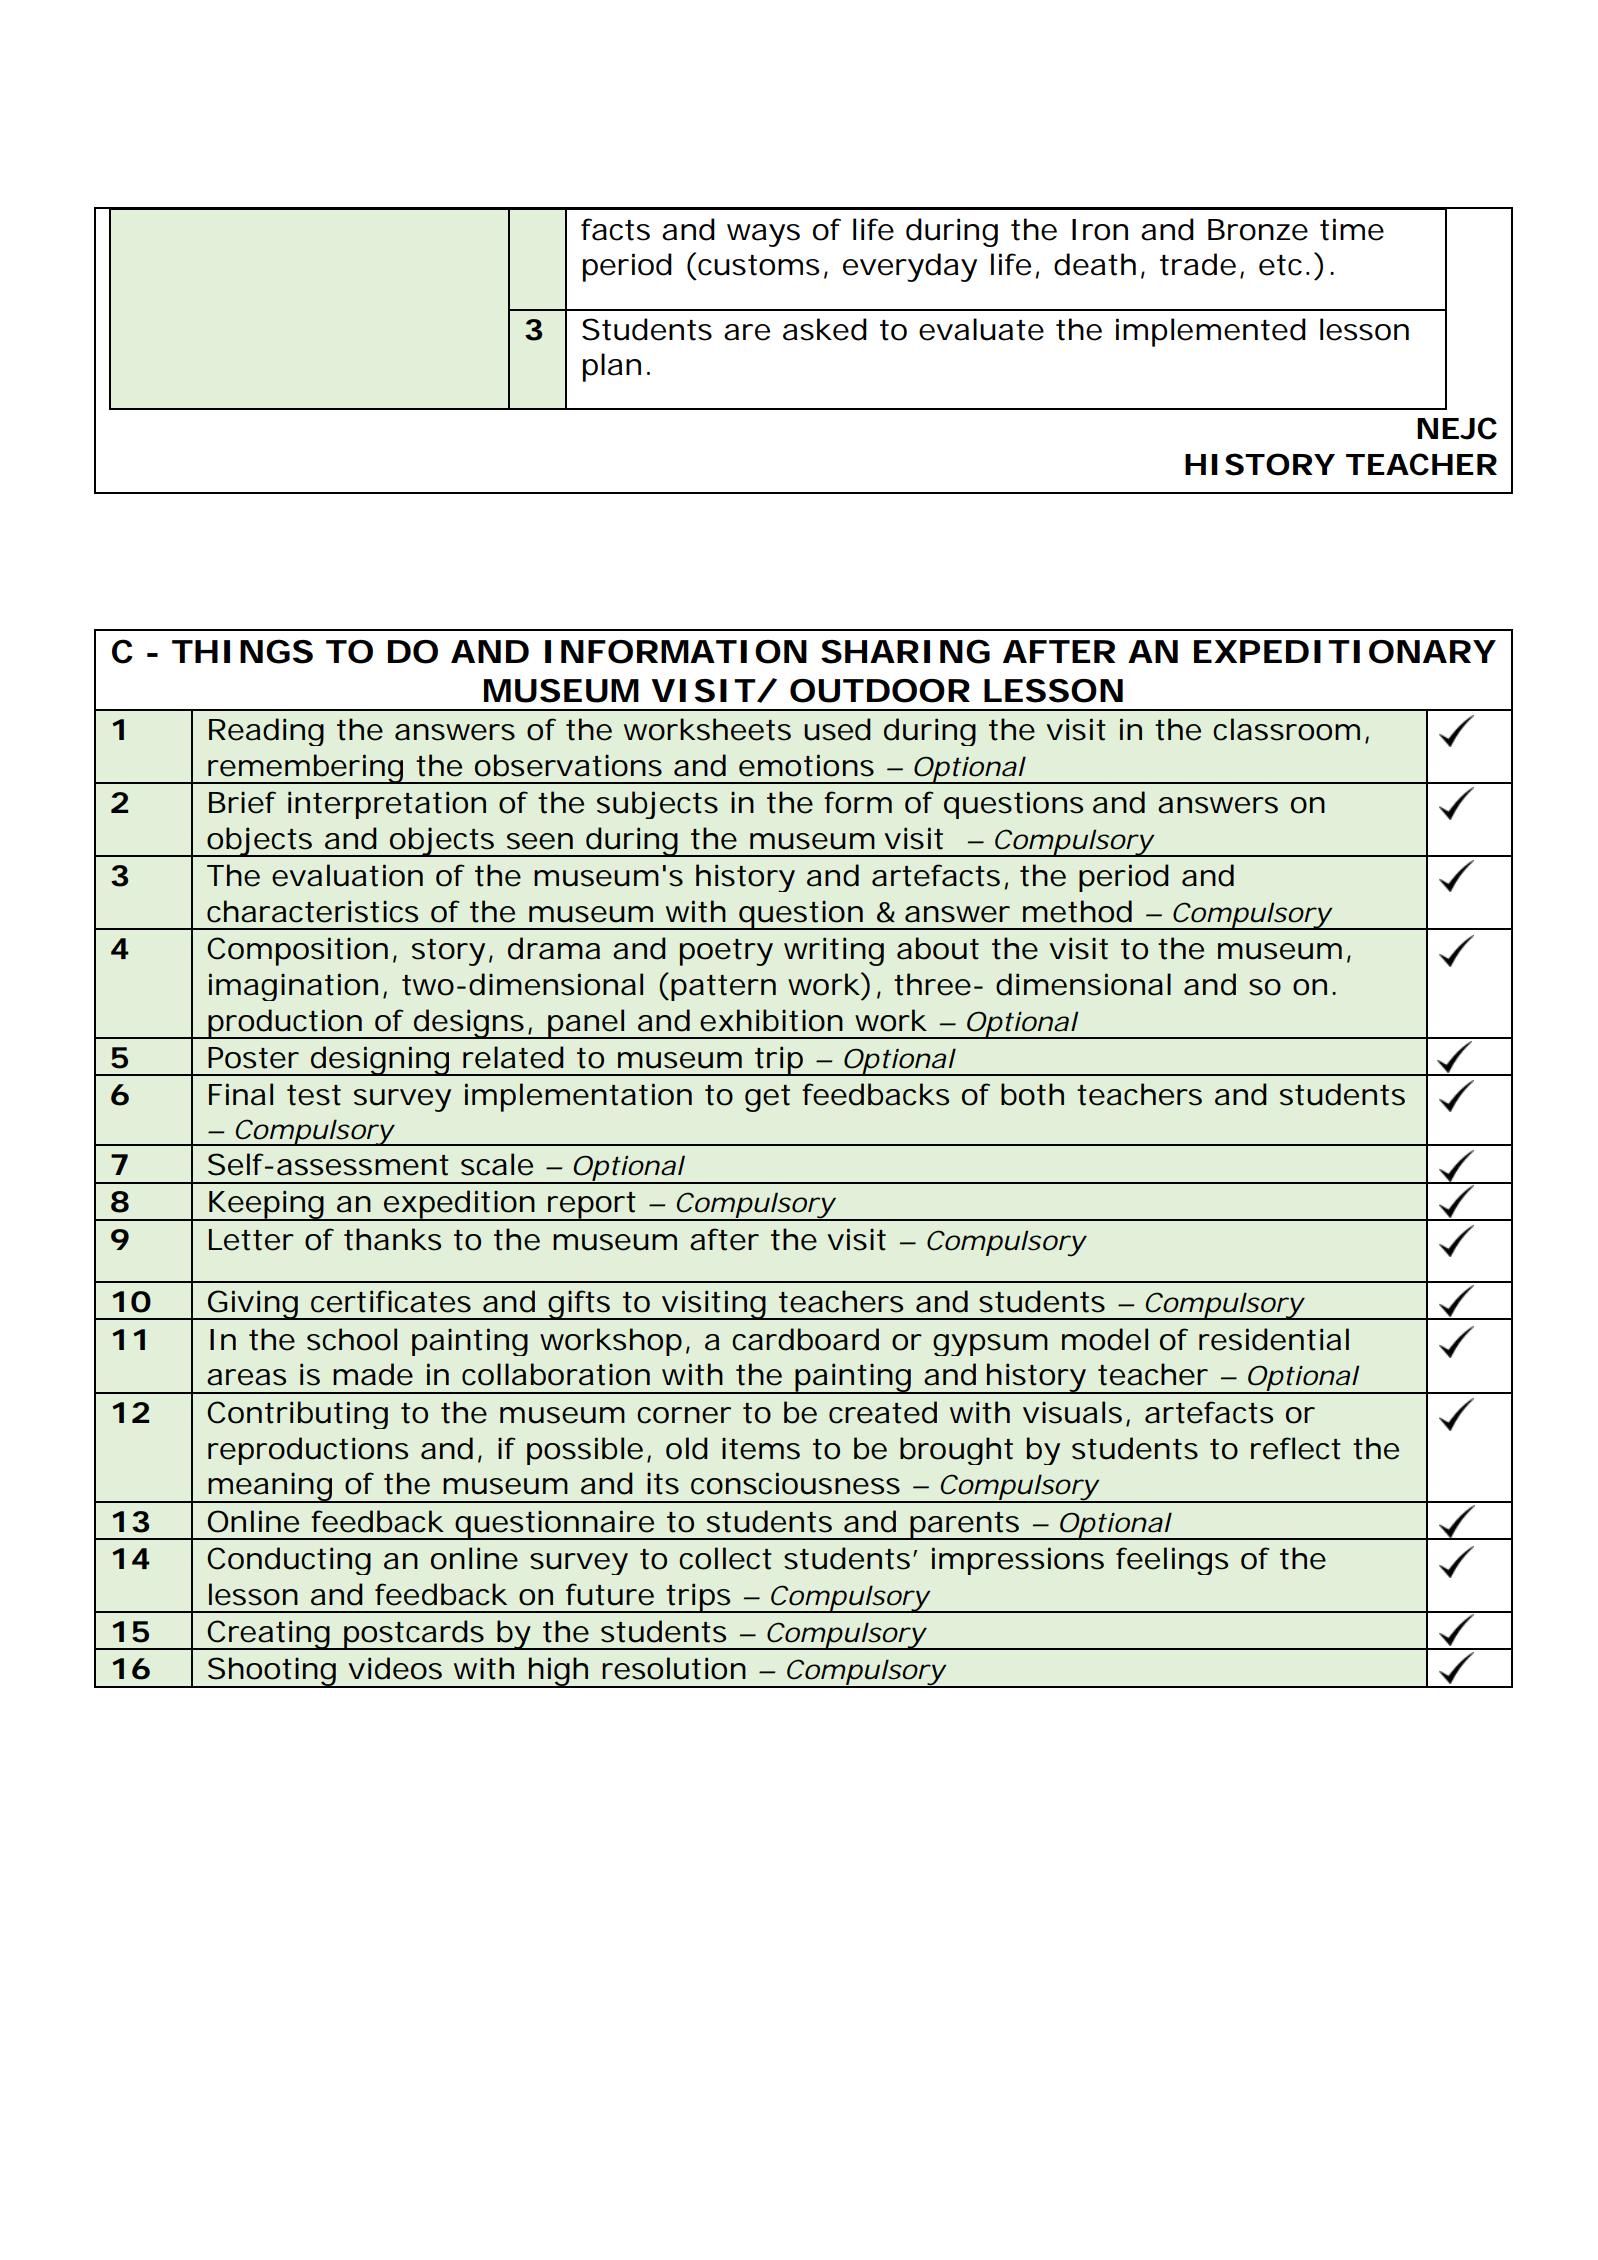 This screenshot has width=1598, height=2260. Describe the element at coordinates (297, 951) in the screenshot. I see `Composition` at that location.
